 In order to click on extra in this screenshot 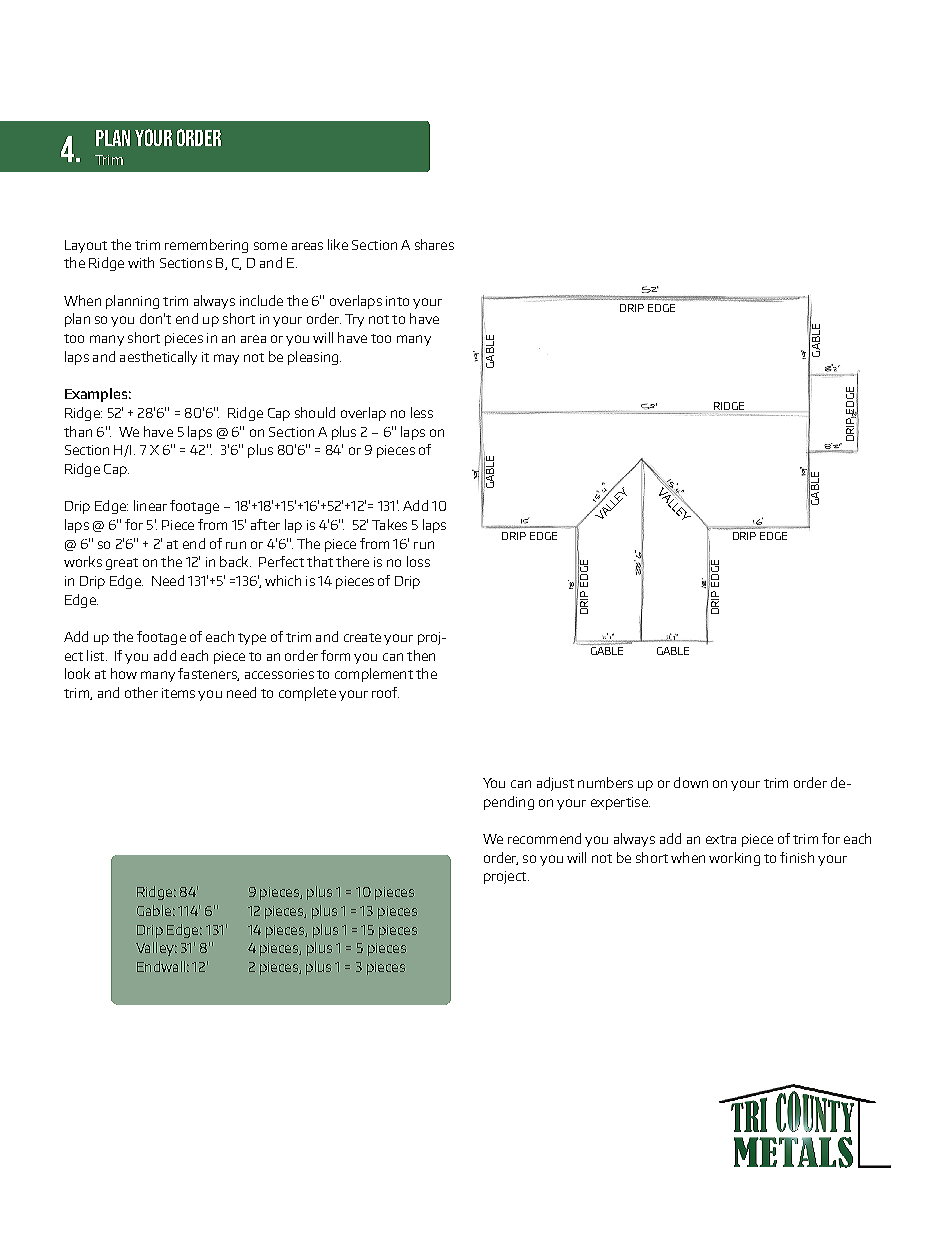, I will do `click(721, 839)`.
